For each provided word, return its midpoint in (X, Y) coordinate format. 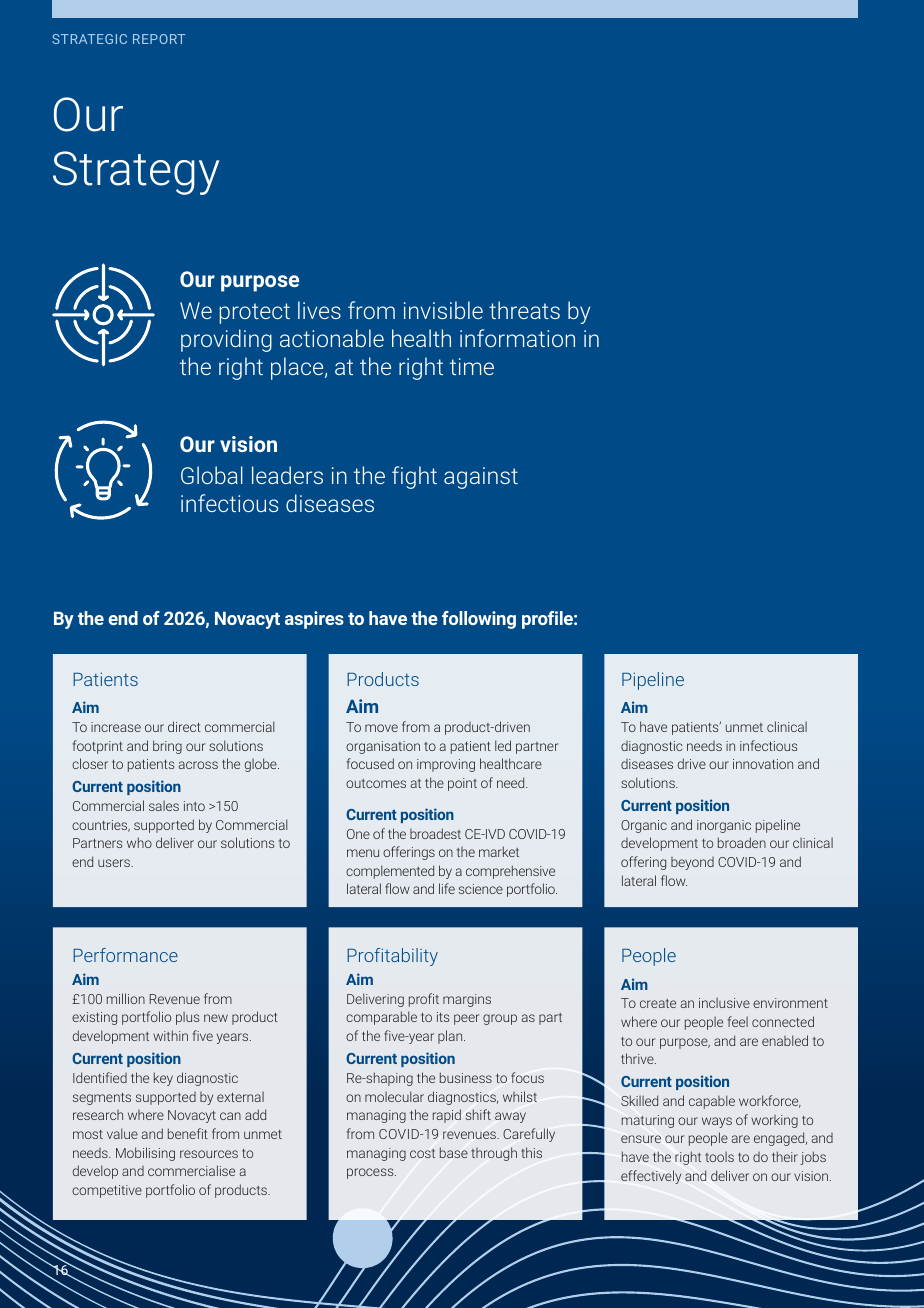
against (481, 478)
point (462, 784)
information (517, 338)
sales (164, 806)
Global (212, 475)
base (454, 1152)
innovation (763, 764)
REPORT (159, 39)
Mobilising (145, 1154)
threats (524, 310)
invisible (443, 310)
